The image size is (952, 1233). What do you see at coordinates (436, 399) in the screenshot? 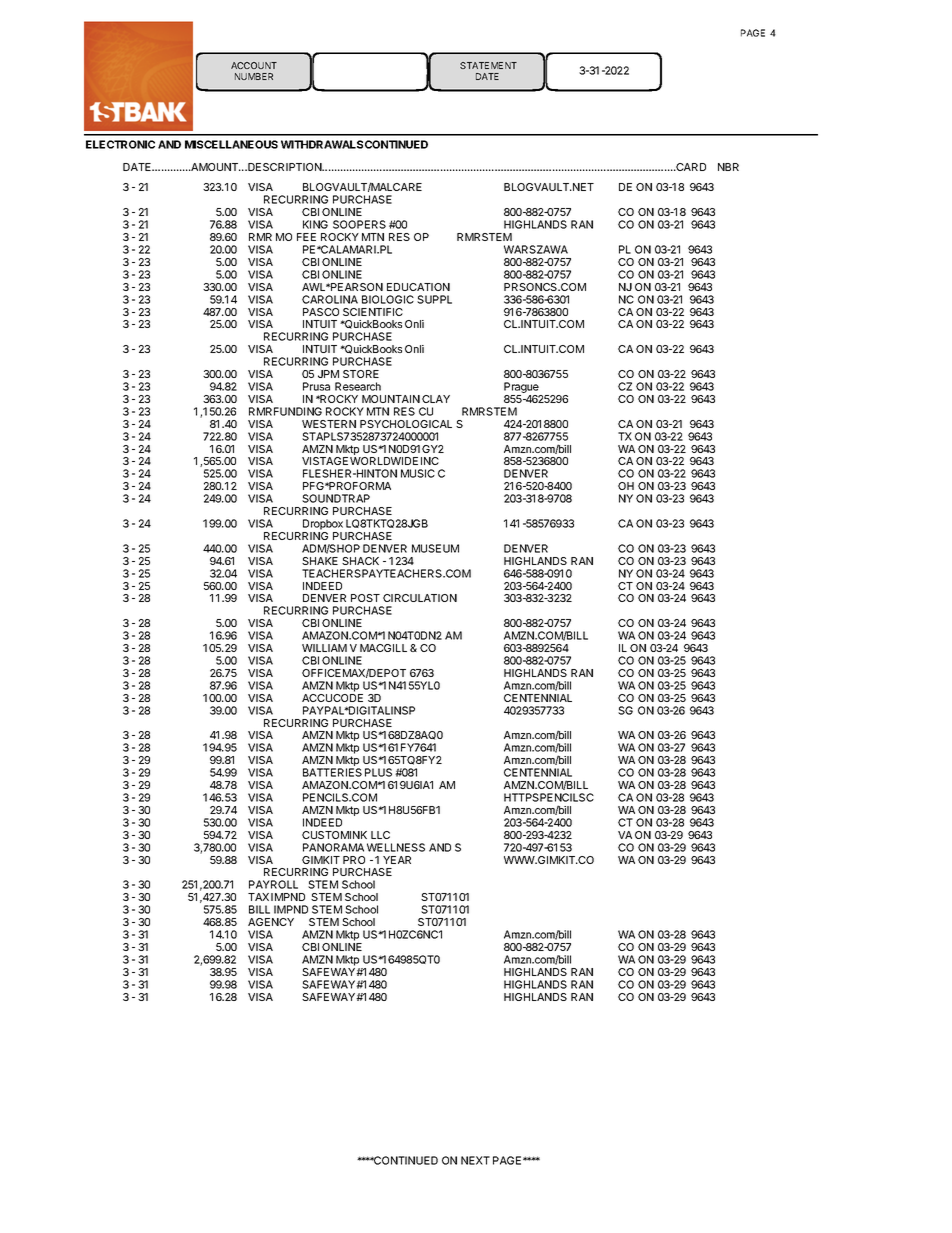
I see `CLAY` at bounding box center [436, 399].
